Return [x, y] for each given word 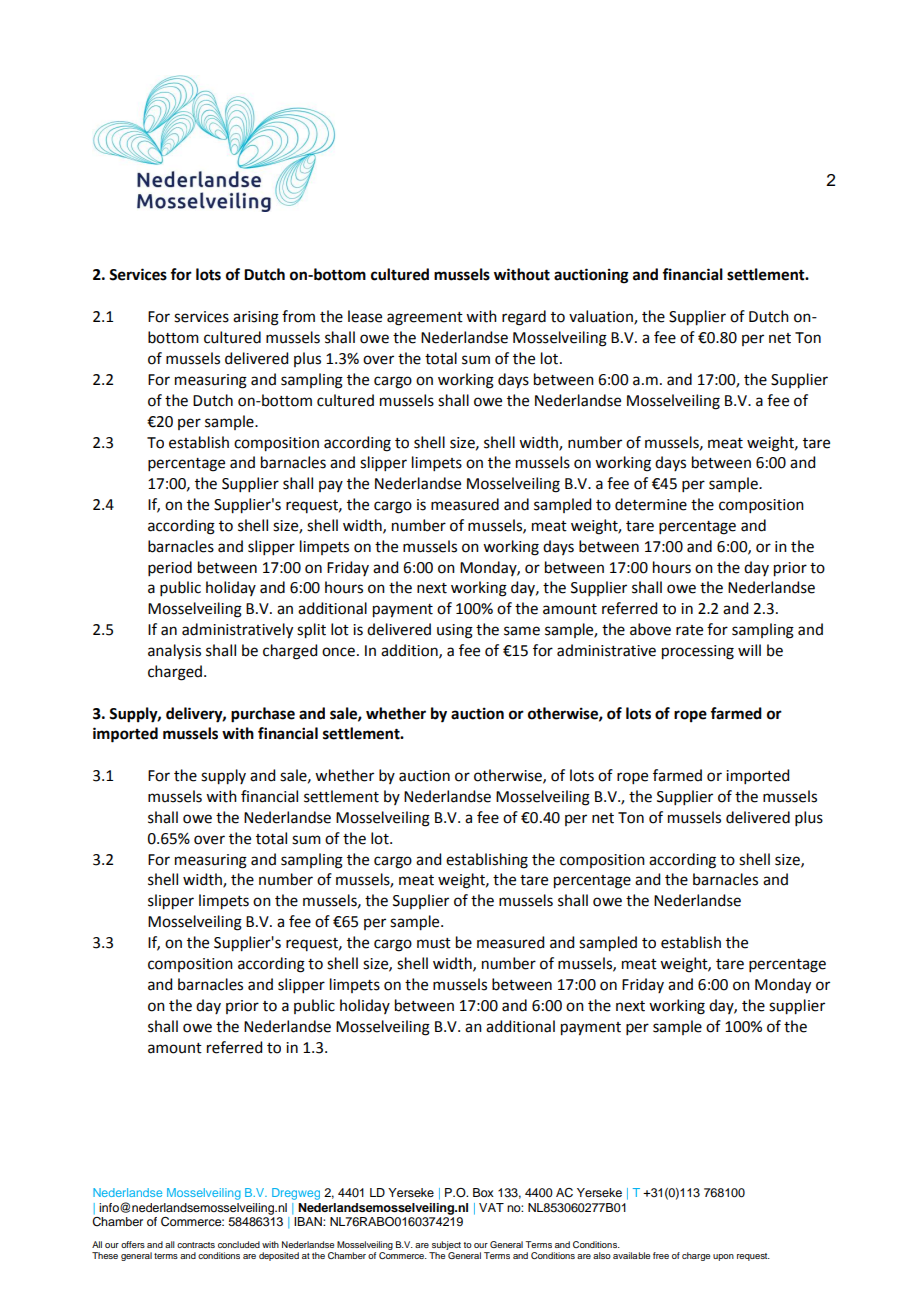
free [661, 1255]
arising [256, 318]
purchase [263, 715]
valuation [602, 317]
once [338, 652]
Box [483, 1192]
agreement [425, 319]
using [455, 631]
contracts [196, 1245]
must [434, 943]
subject [445, 1247]
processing [698, 652]
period [170, 568]
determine [651, 504]
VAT [491, 1207]
